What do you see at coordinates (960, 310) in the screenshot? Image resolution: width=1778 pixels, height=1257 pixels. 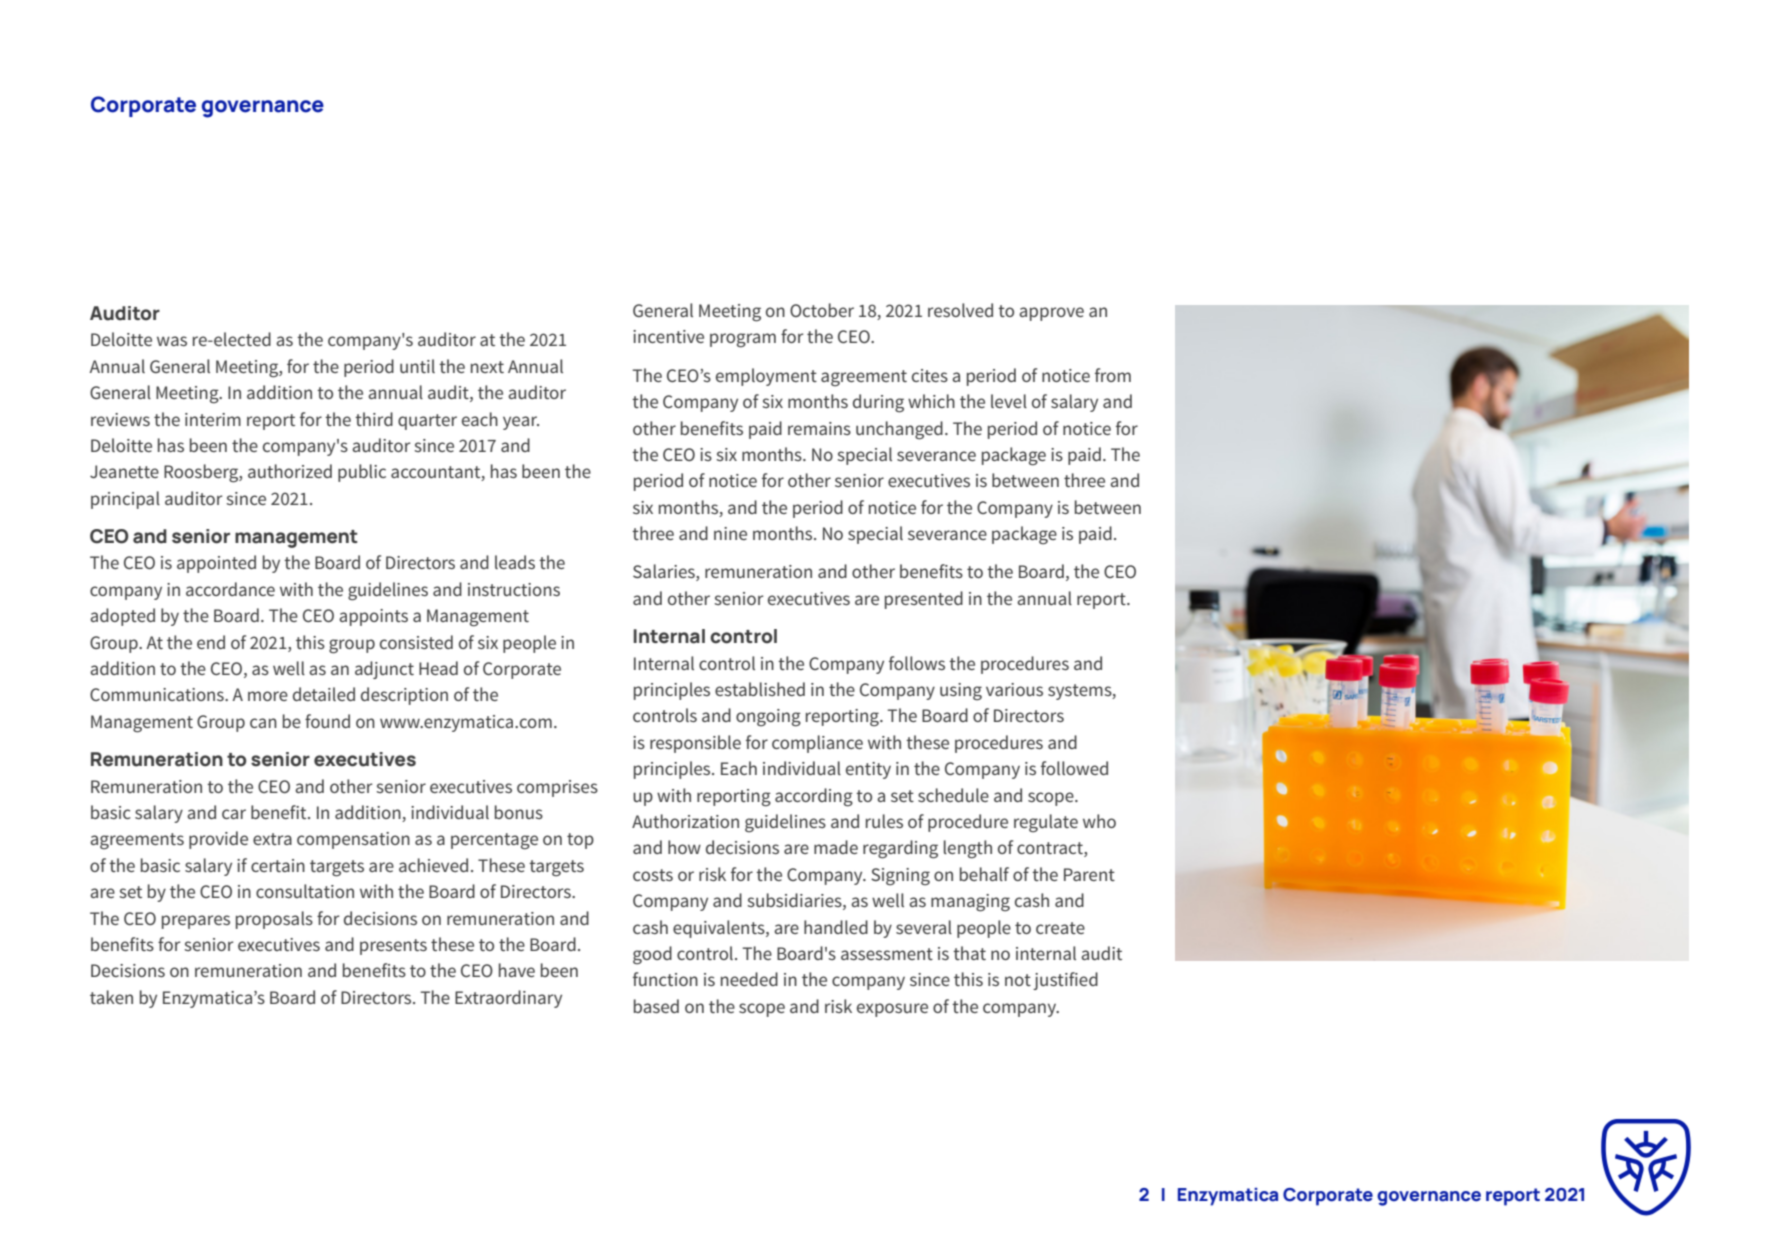 I see `resolved` at bounding box center [960, 310].
